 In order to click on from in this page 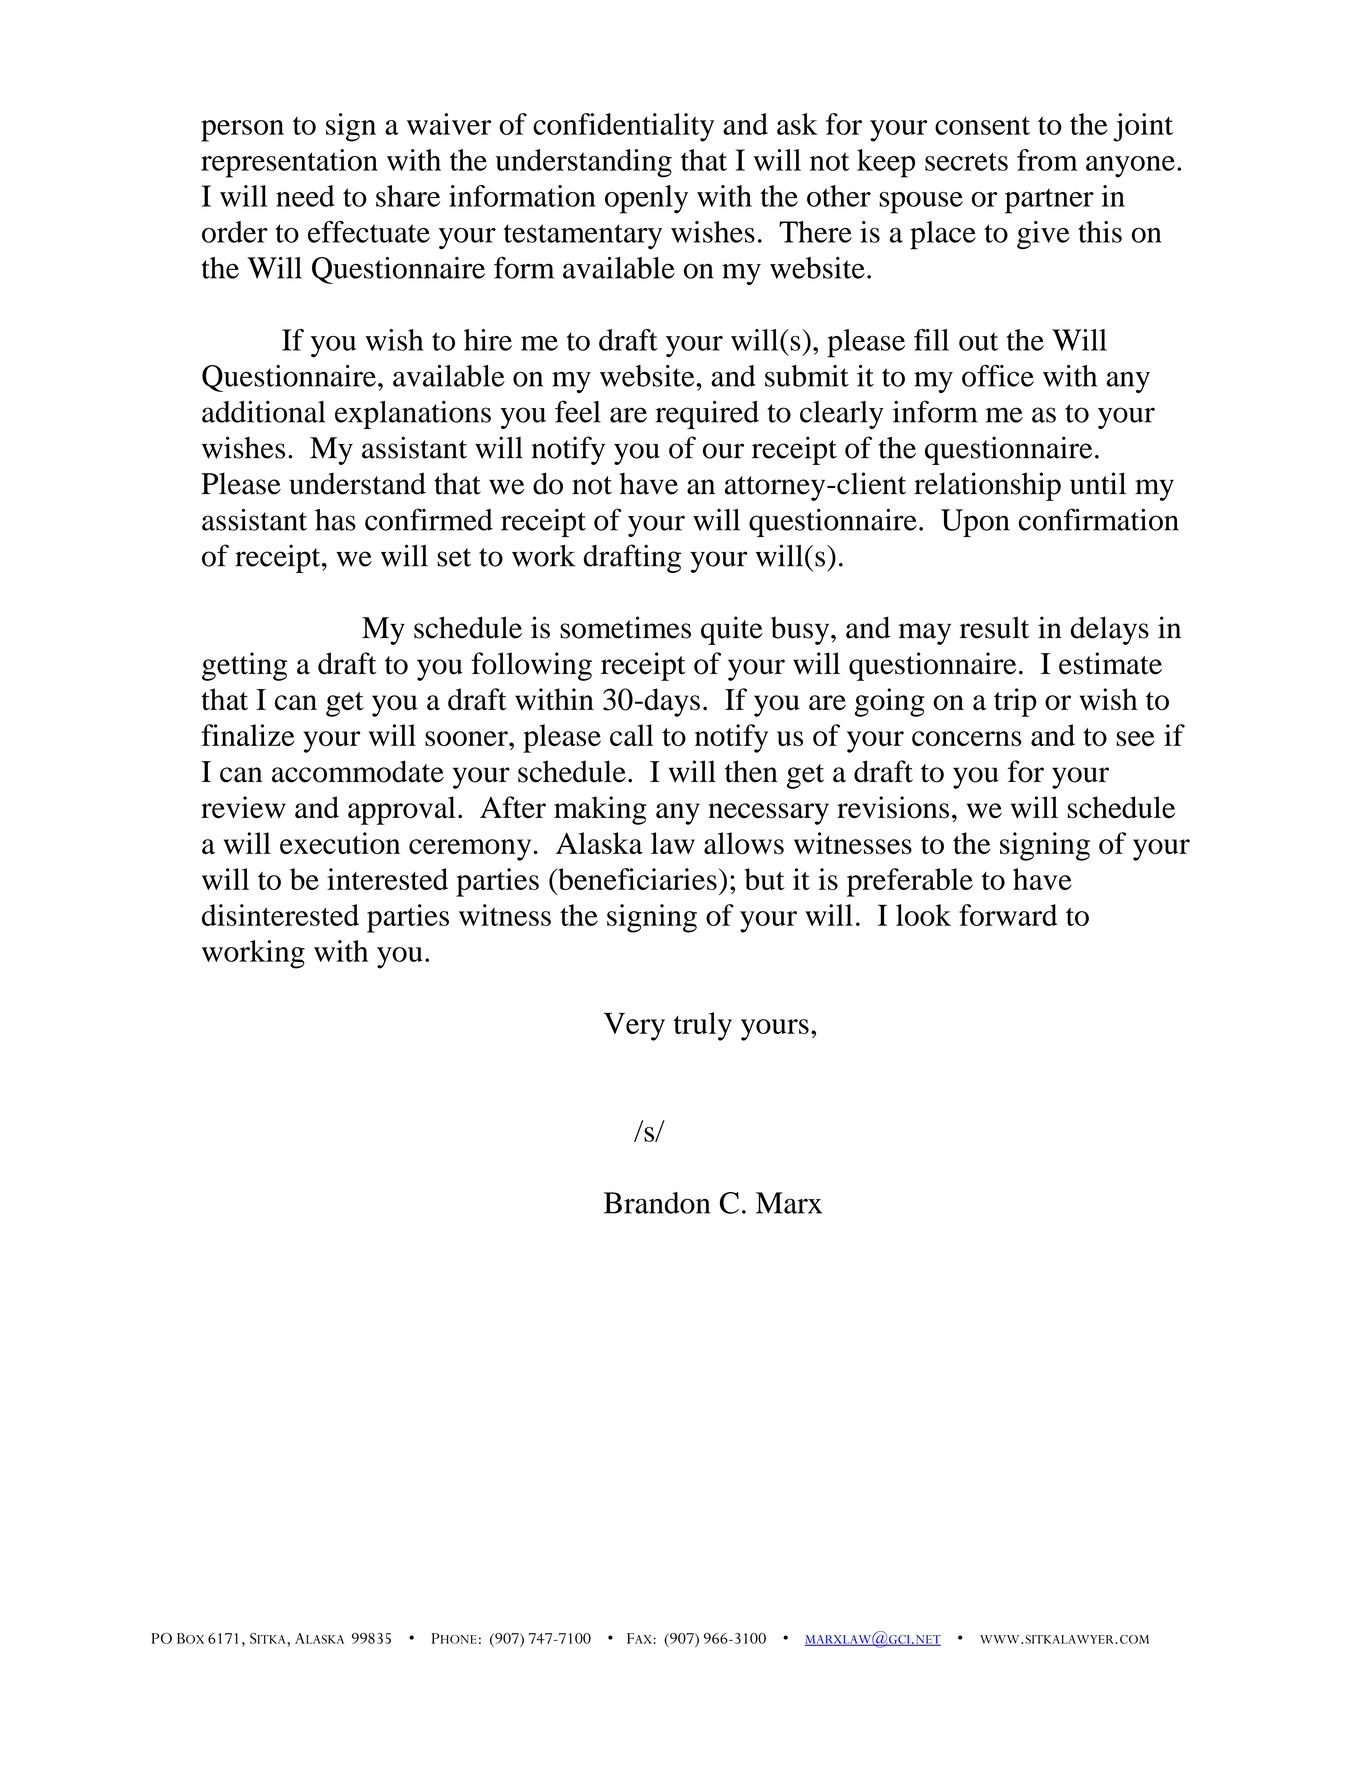, I will do `click(1047, 160)`.
